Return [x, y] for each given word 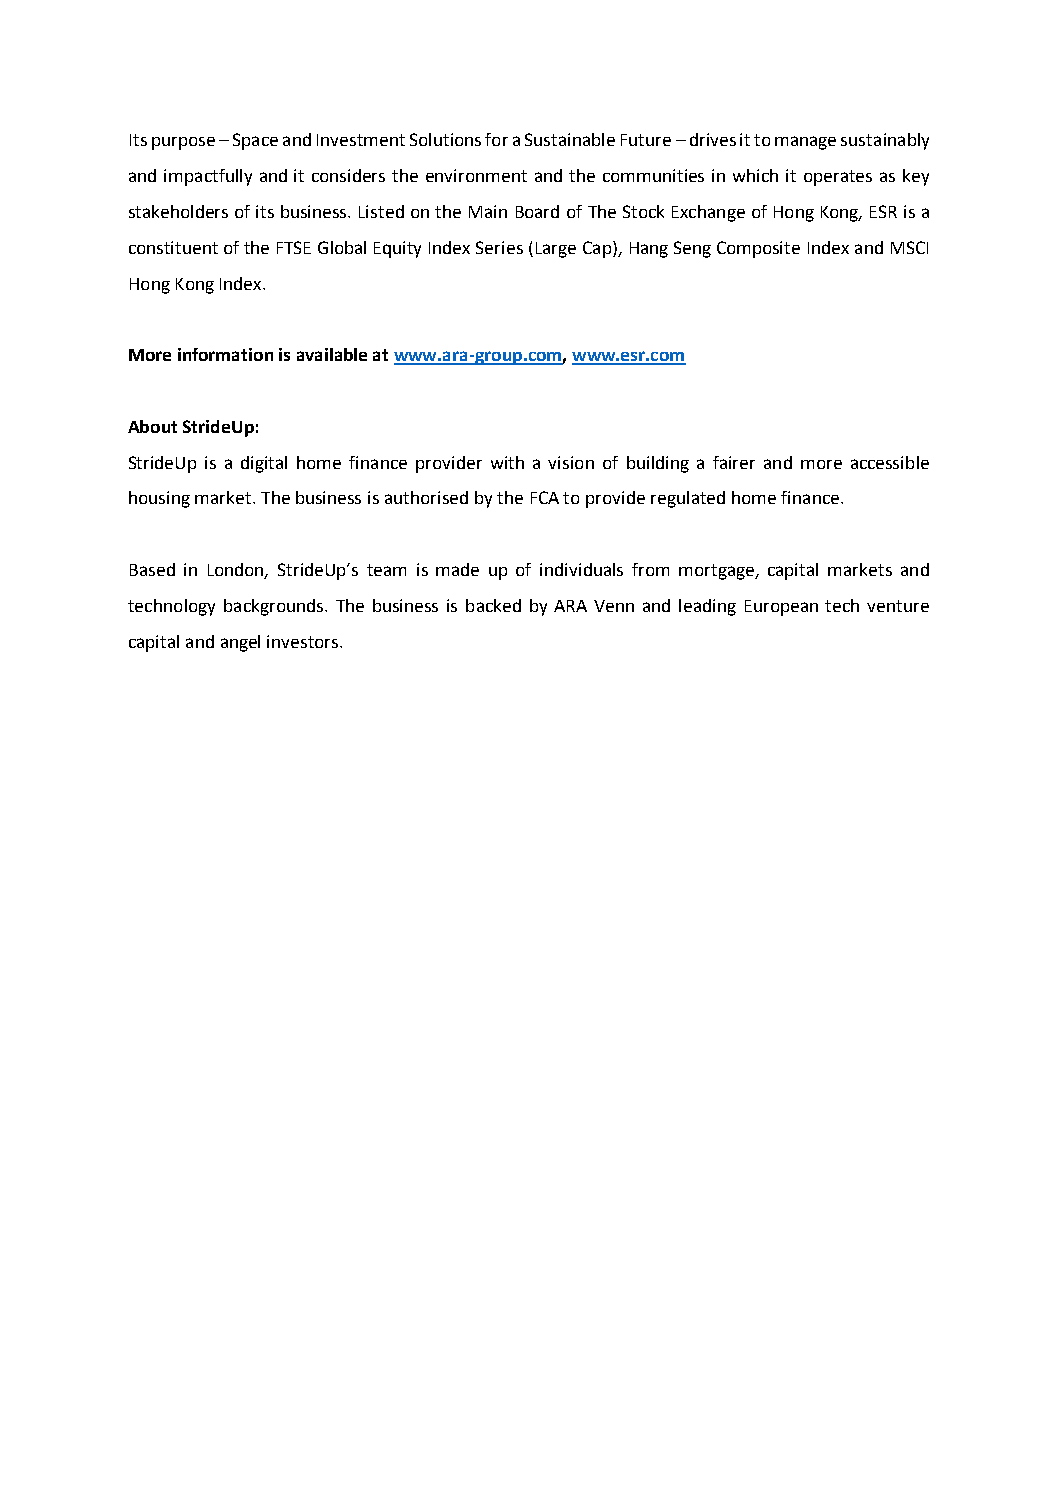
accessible [890, 462]
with [507, 462]
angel [240, 643]
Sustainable [570, 139]
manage [805, 143]
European [781, 608]
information [225, 354]
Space [255, 141]
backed [493, 605]
